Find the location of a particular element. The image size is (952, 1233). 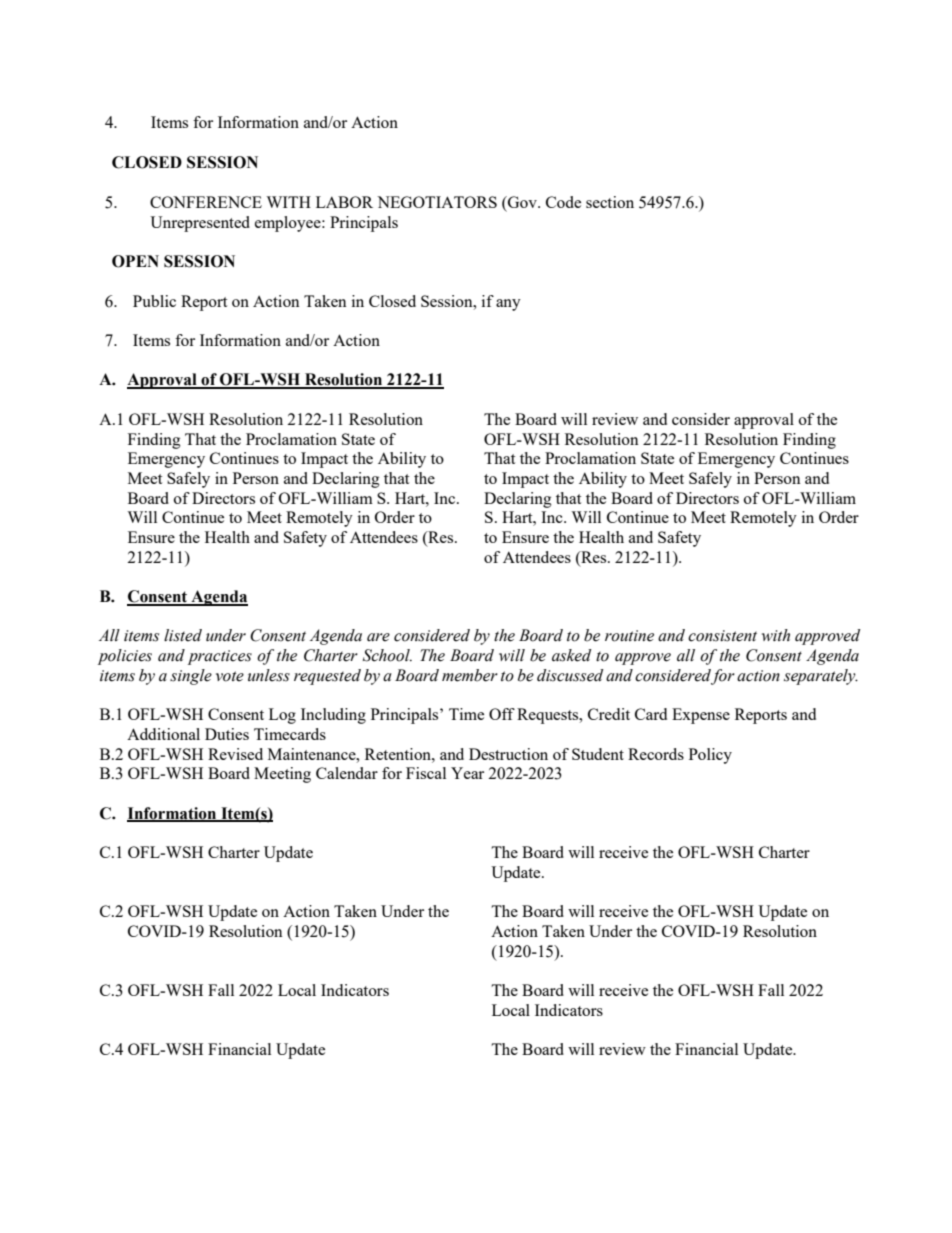

School is located at coordinates (387, 655).
